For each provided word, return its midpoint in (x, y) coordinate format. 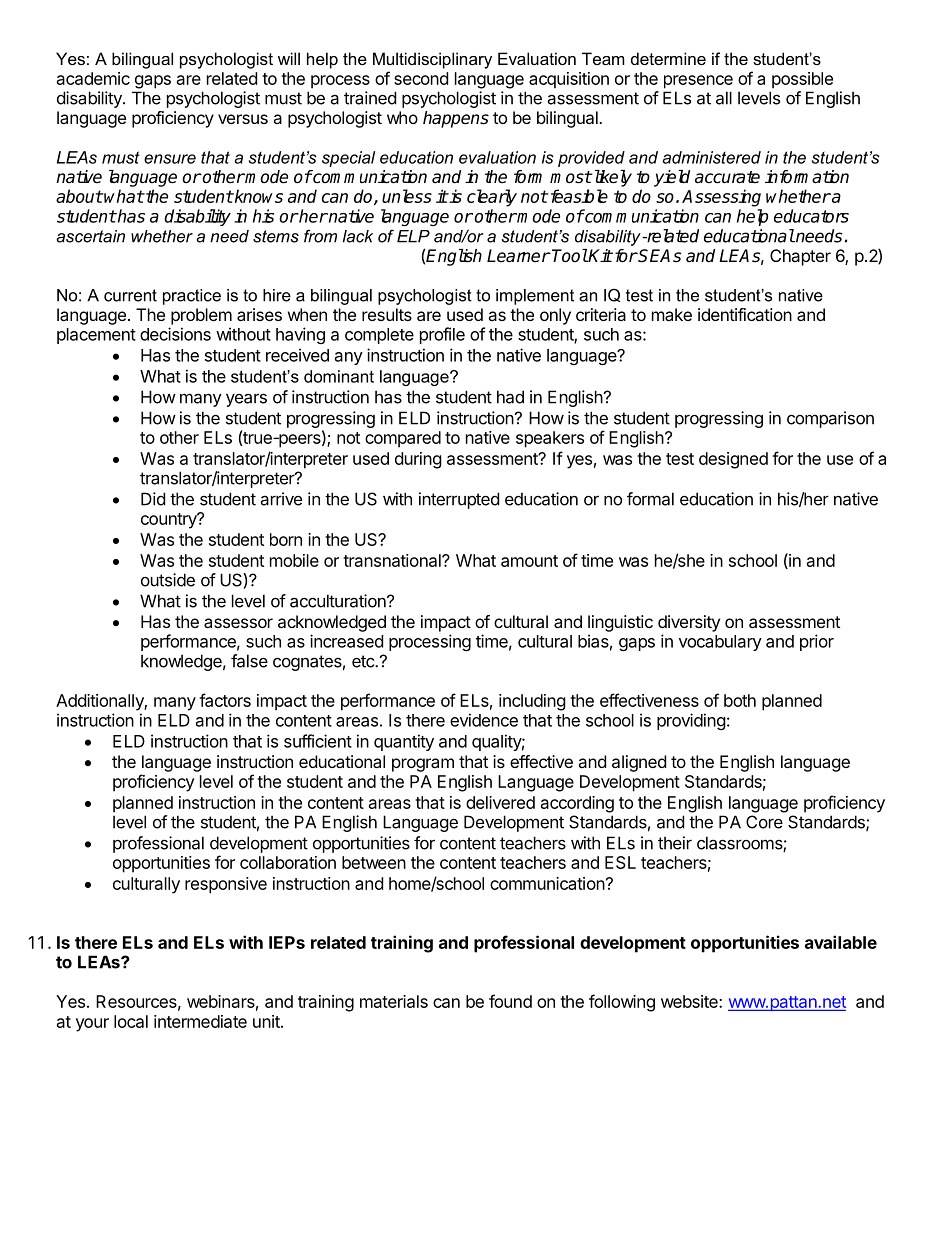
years (246, 400)
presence (698, 82)
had (510, 397)
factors (225, 700)
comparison (830, 419)
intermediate (200, 1021)
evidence (484, 720)
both (740, 700)
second (421, 78)
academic (93, 78)
